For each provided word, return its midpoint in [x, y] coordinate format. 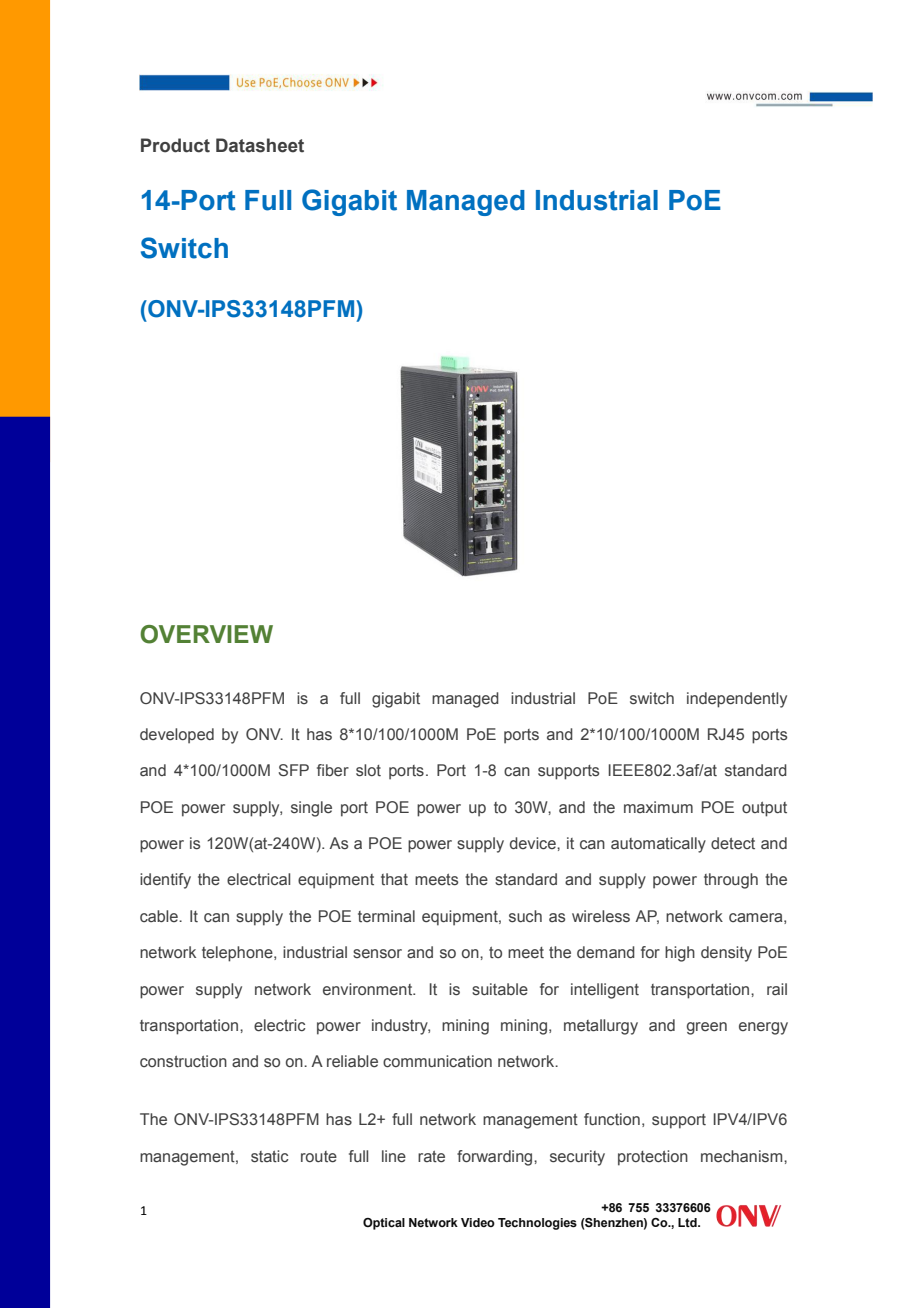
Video [478, 1222]
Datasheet [260, 145]
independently [737, 700]
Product [175, 145]
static [269, 1156]
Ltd [688, 1222]
